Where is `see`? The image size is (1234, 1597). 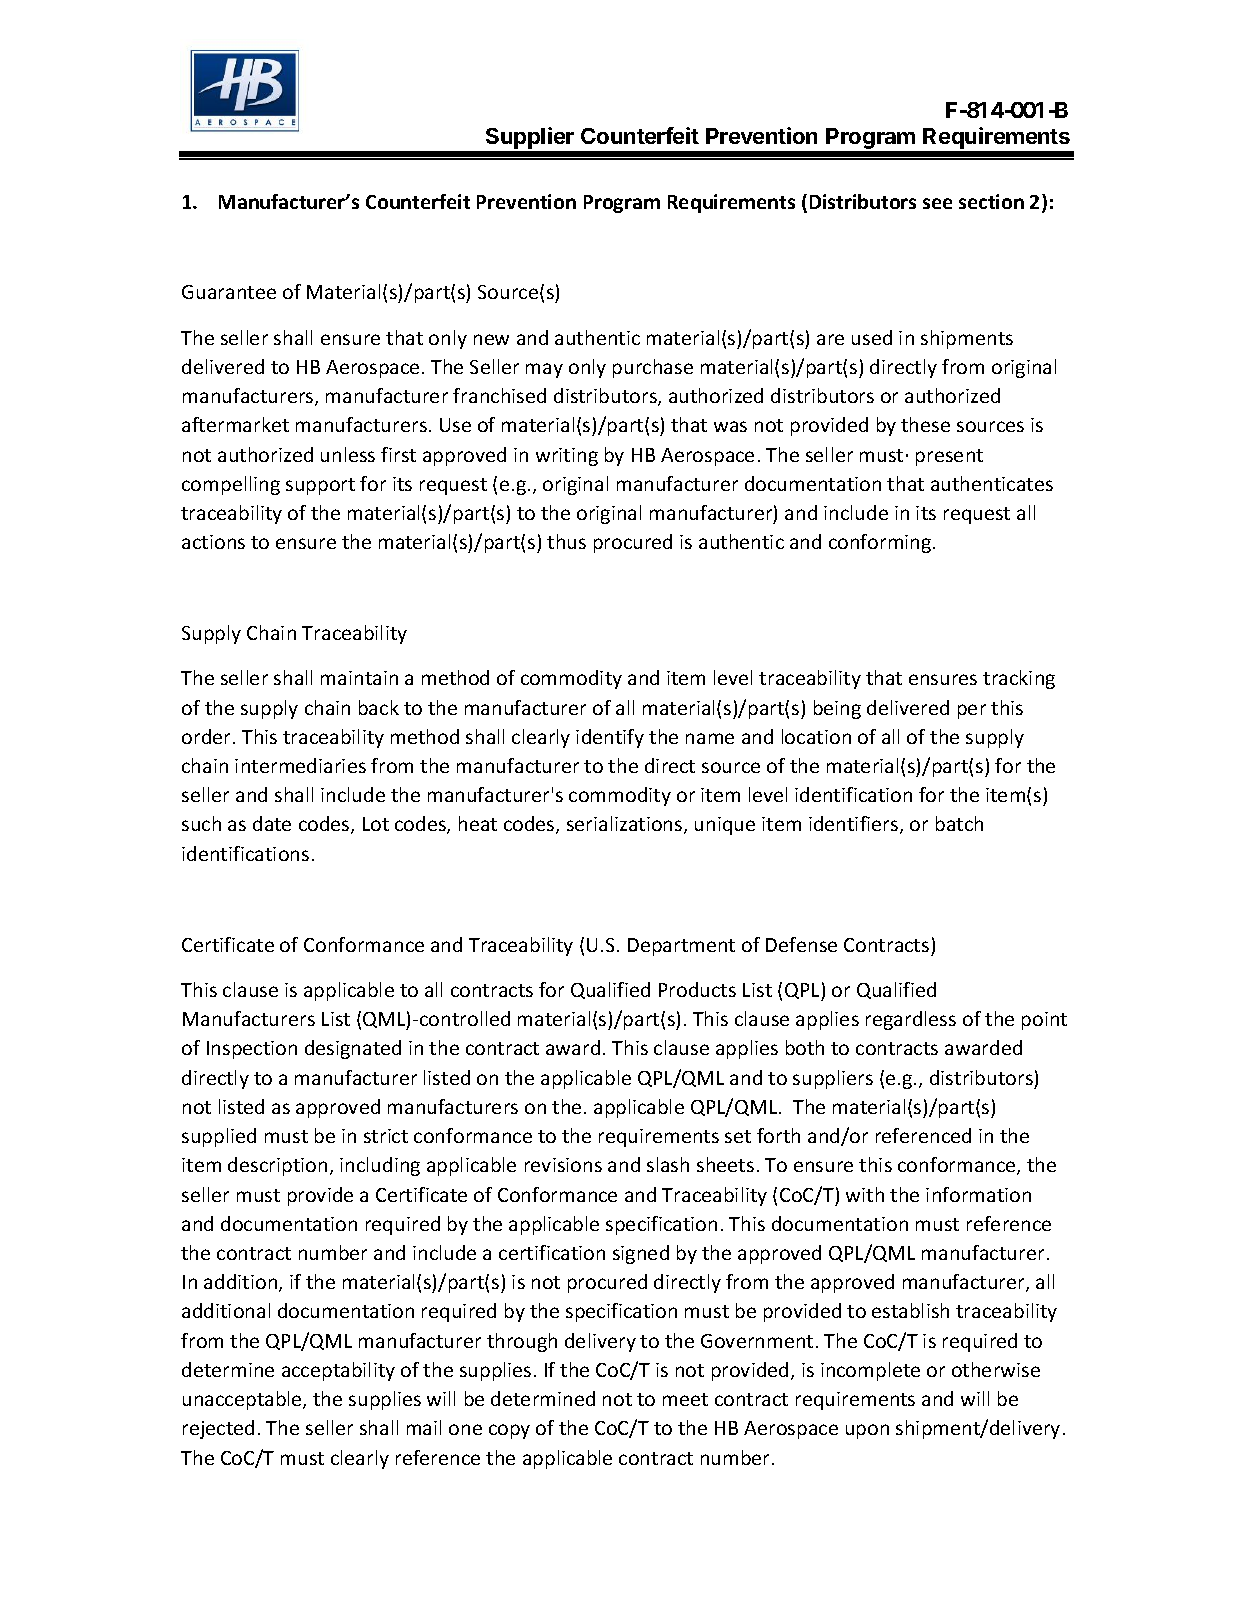
see is located at coordinates (937, 203).
